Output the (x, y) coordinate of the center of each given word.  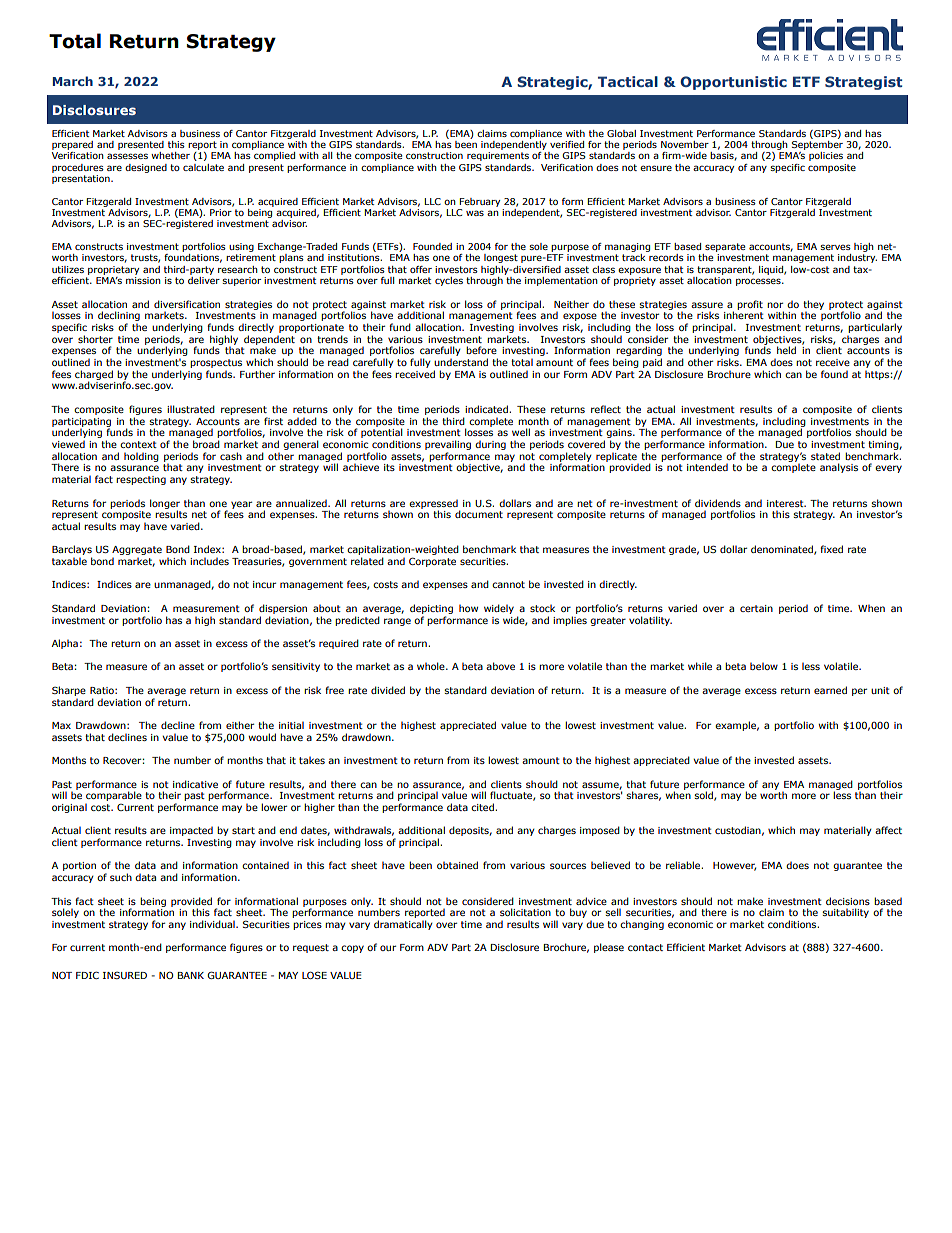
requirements (498, 156)
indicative (195, 784)
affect (888, 830)
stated (825, 456)
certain (756, 608)
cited (483, 807)
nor (775, 305)
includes (209, 561)
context (138, 444)
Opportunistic (733, 83)
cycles (449, 281)
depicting (431, 609)
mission (143, 280)
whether (170, 155)
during (490, 445)
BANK (191, 975)
